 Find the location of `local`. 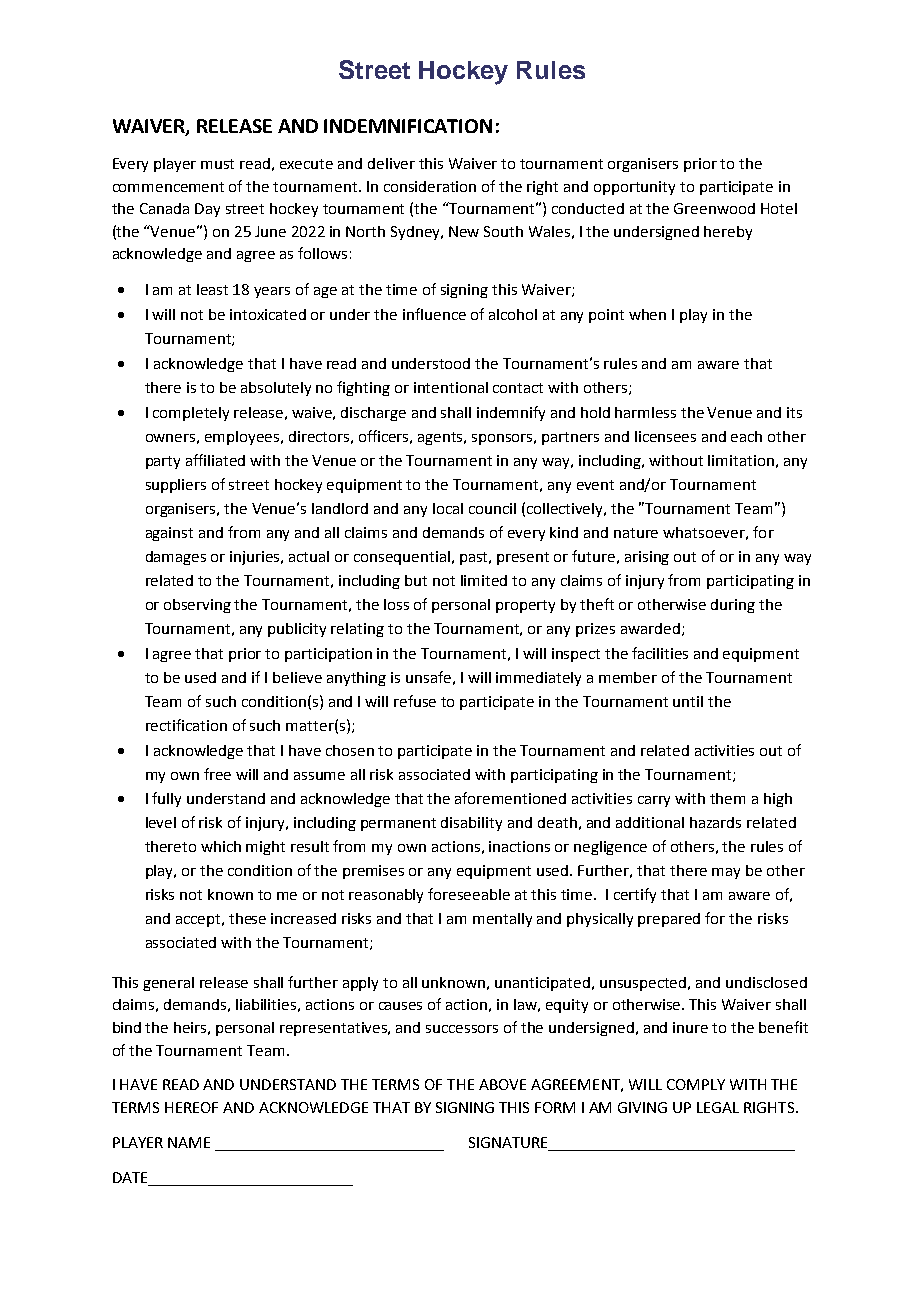

local is located at coordinates (448, 508).
